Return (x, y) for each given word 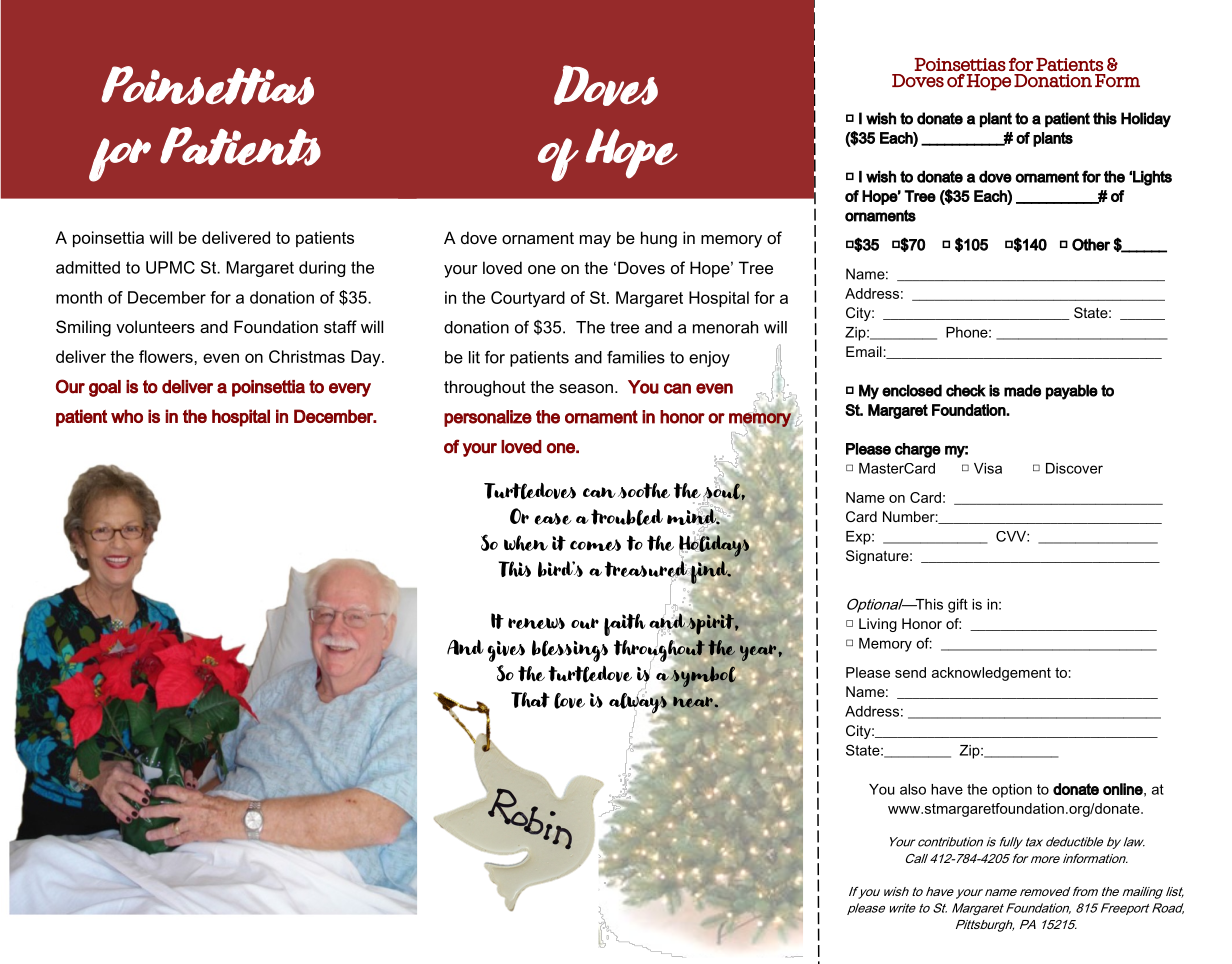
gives (506, 651)
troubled (627, 517)
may (595, 241)
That (530, 700)
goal (105, 388)
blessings (570, 651)
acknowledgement (991, 674)
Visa (988, 468)
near (694, 701)
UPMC (170, 267)
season (586, 388)
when (526, 543)
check (966, 390)
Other (1091, 244)
